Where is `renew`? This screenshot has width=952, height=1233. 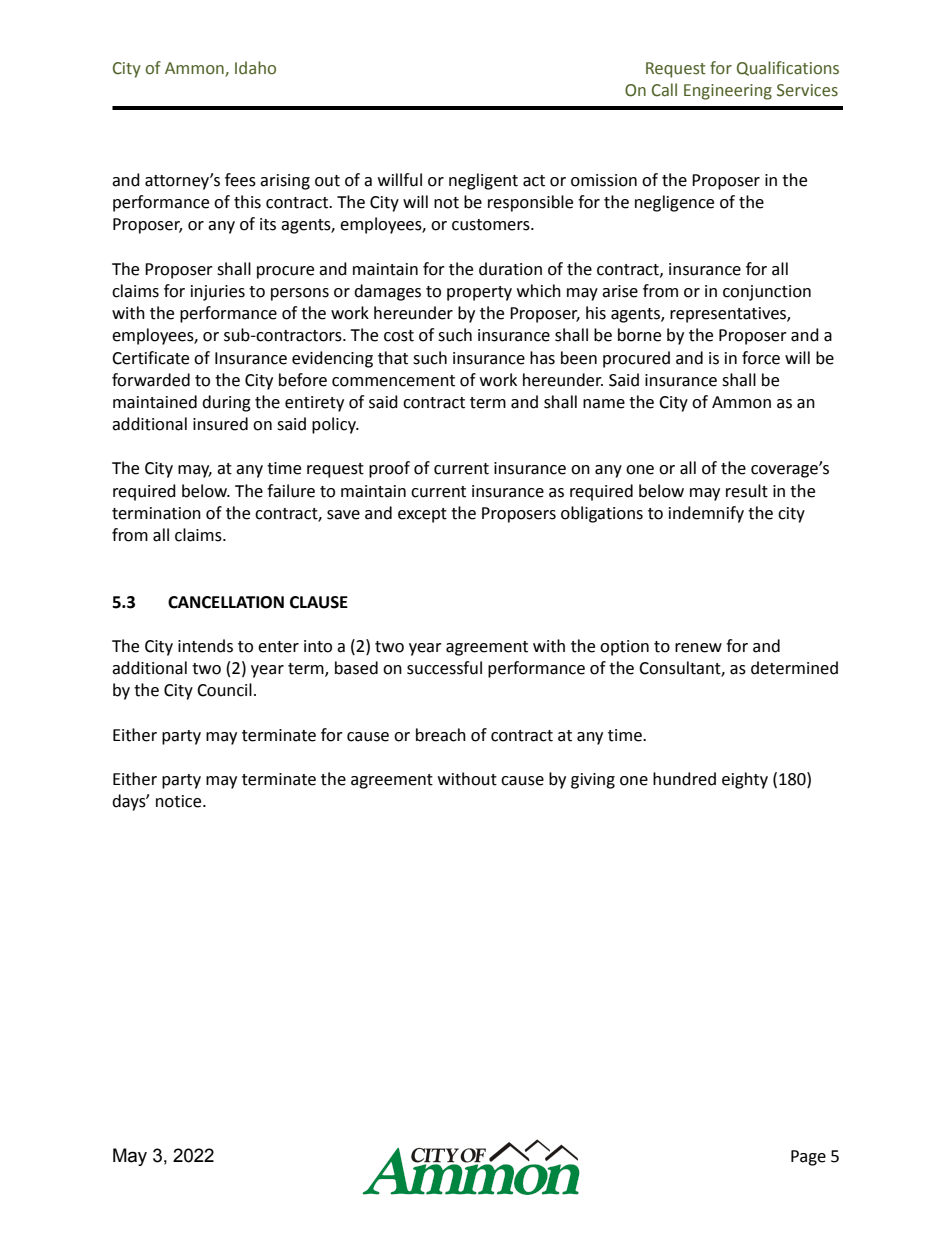
renew is located at coordinates (698, 648).
